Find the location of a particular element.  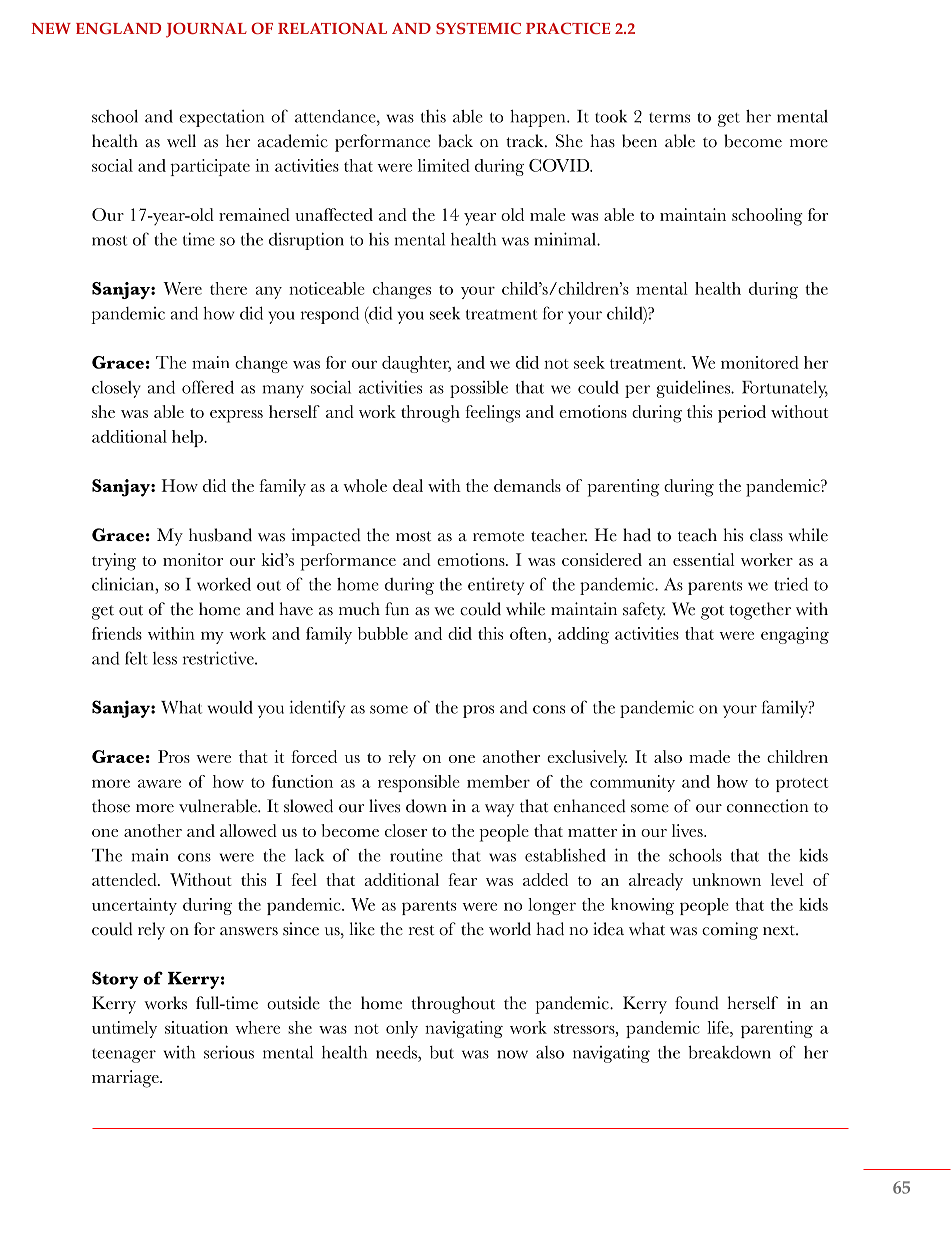

life is located at coordinates (719, 1027).
